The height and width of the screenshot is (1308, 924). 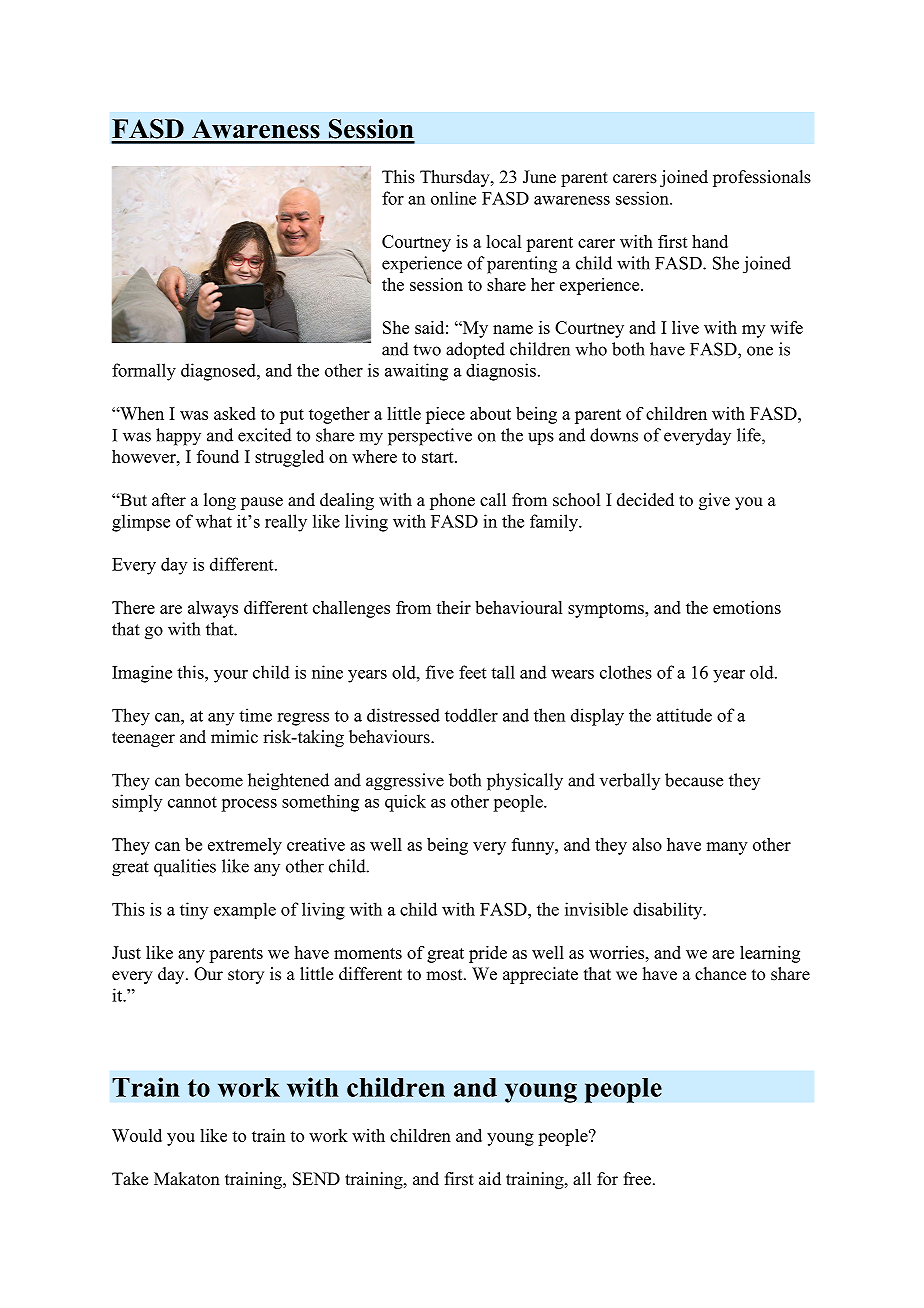 What do you see at coordinates (710, 241) in the screenshot?
I see `hand` at bounding box center [710, 241].
